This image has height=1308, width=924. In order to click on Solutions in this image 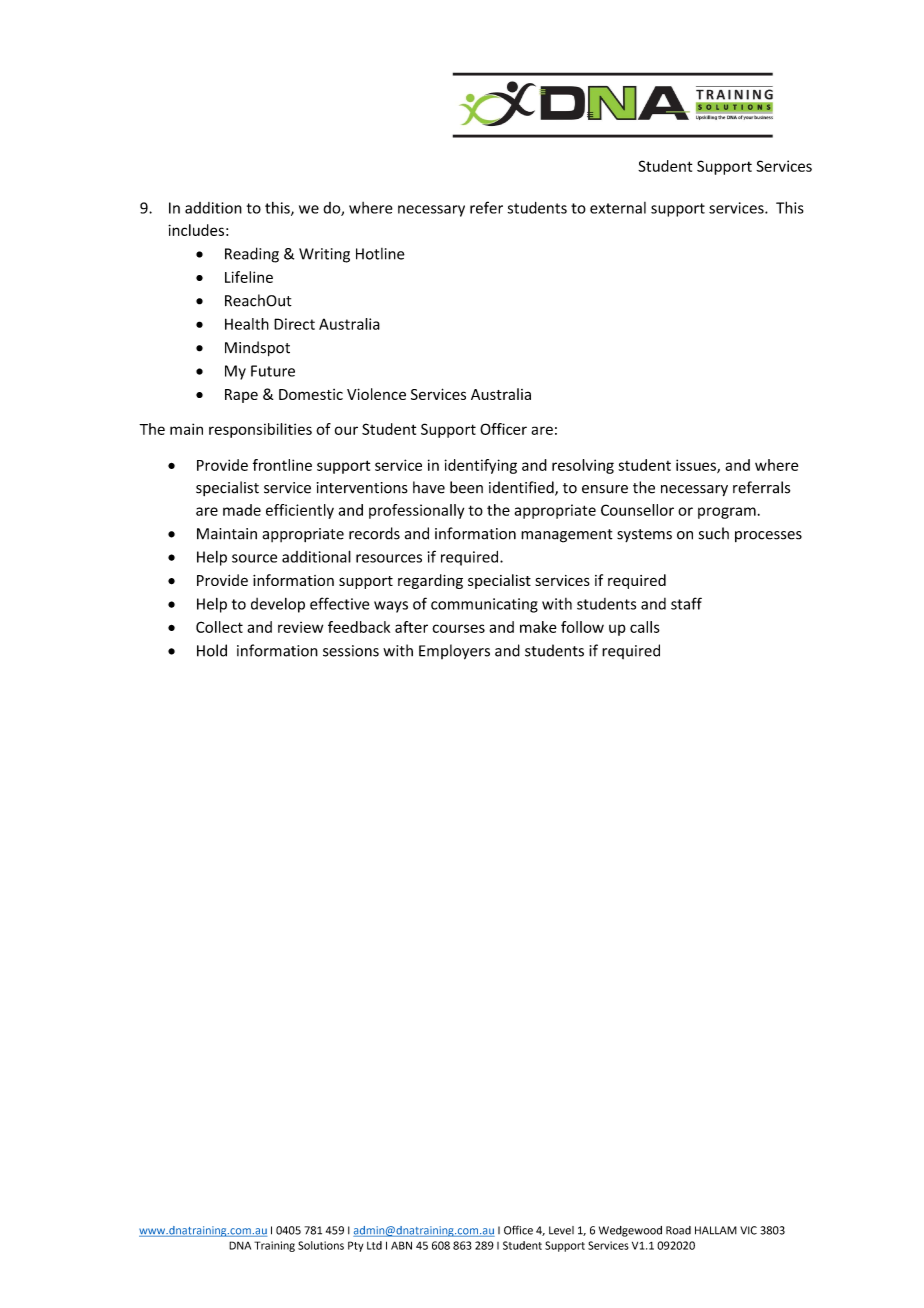, I will do `click(321, 1245)`.
